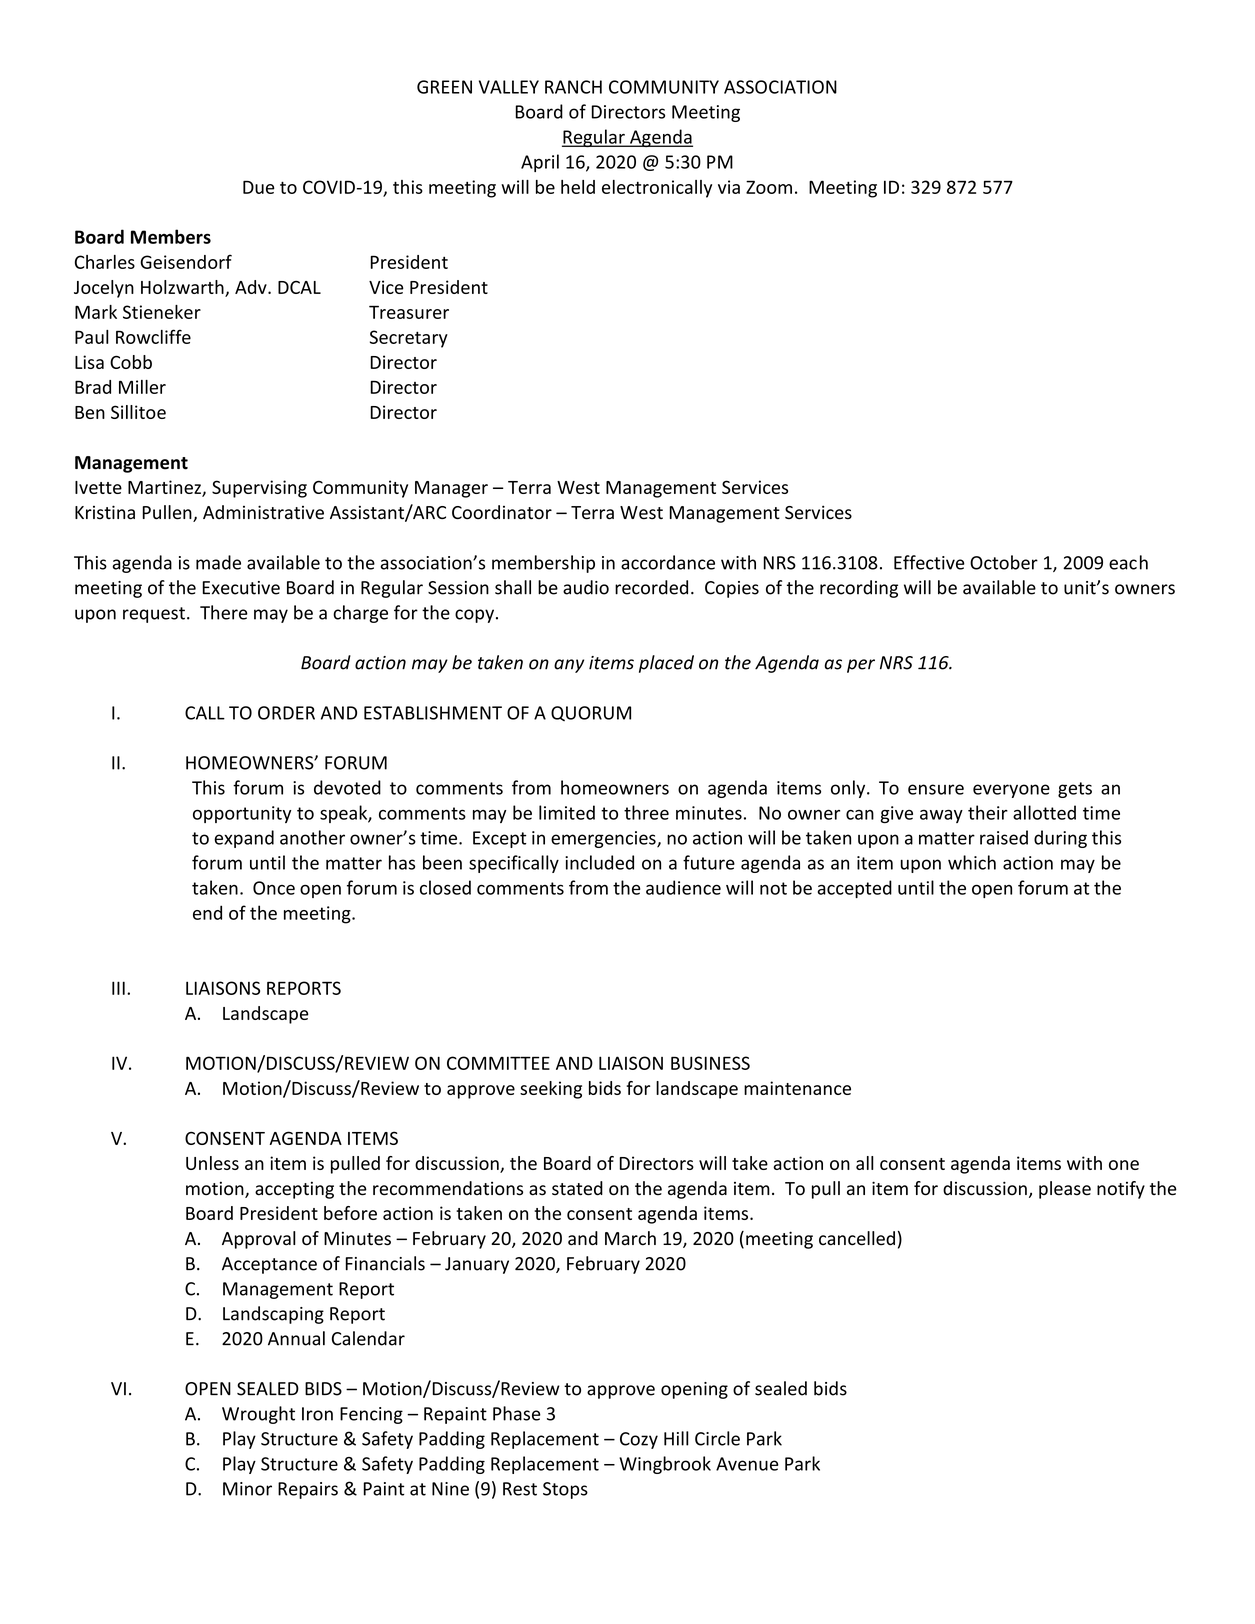 The width and height of the page is (1255, 1624). I want to click on everyone, so click(1011, 791).
